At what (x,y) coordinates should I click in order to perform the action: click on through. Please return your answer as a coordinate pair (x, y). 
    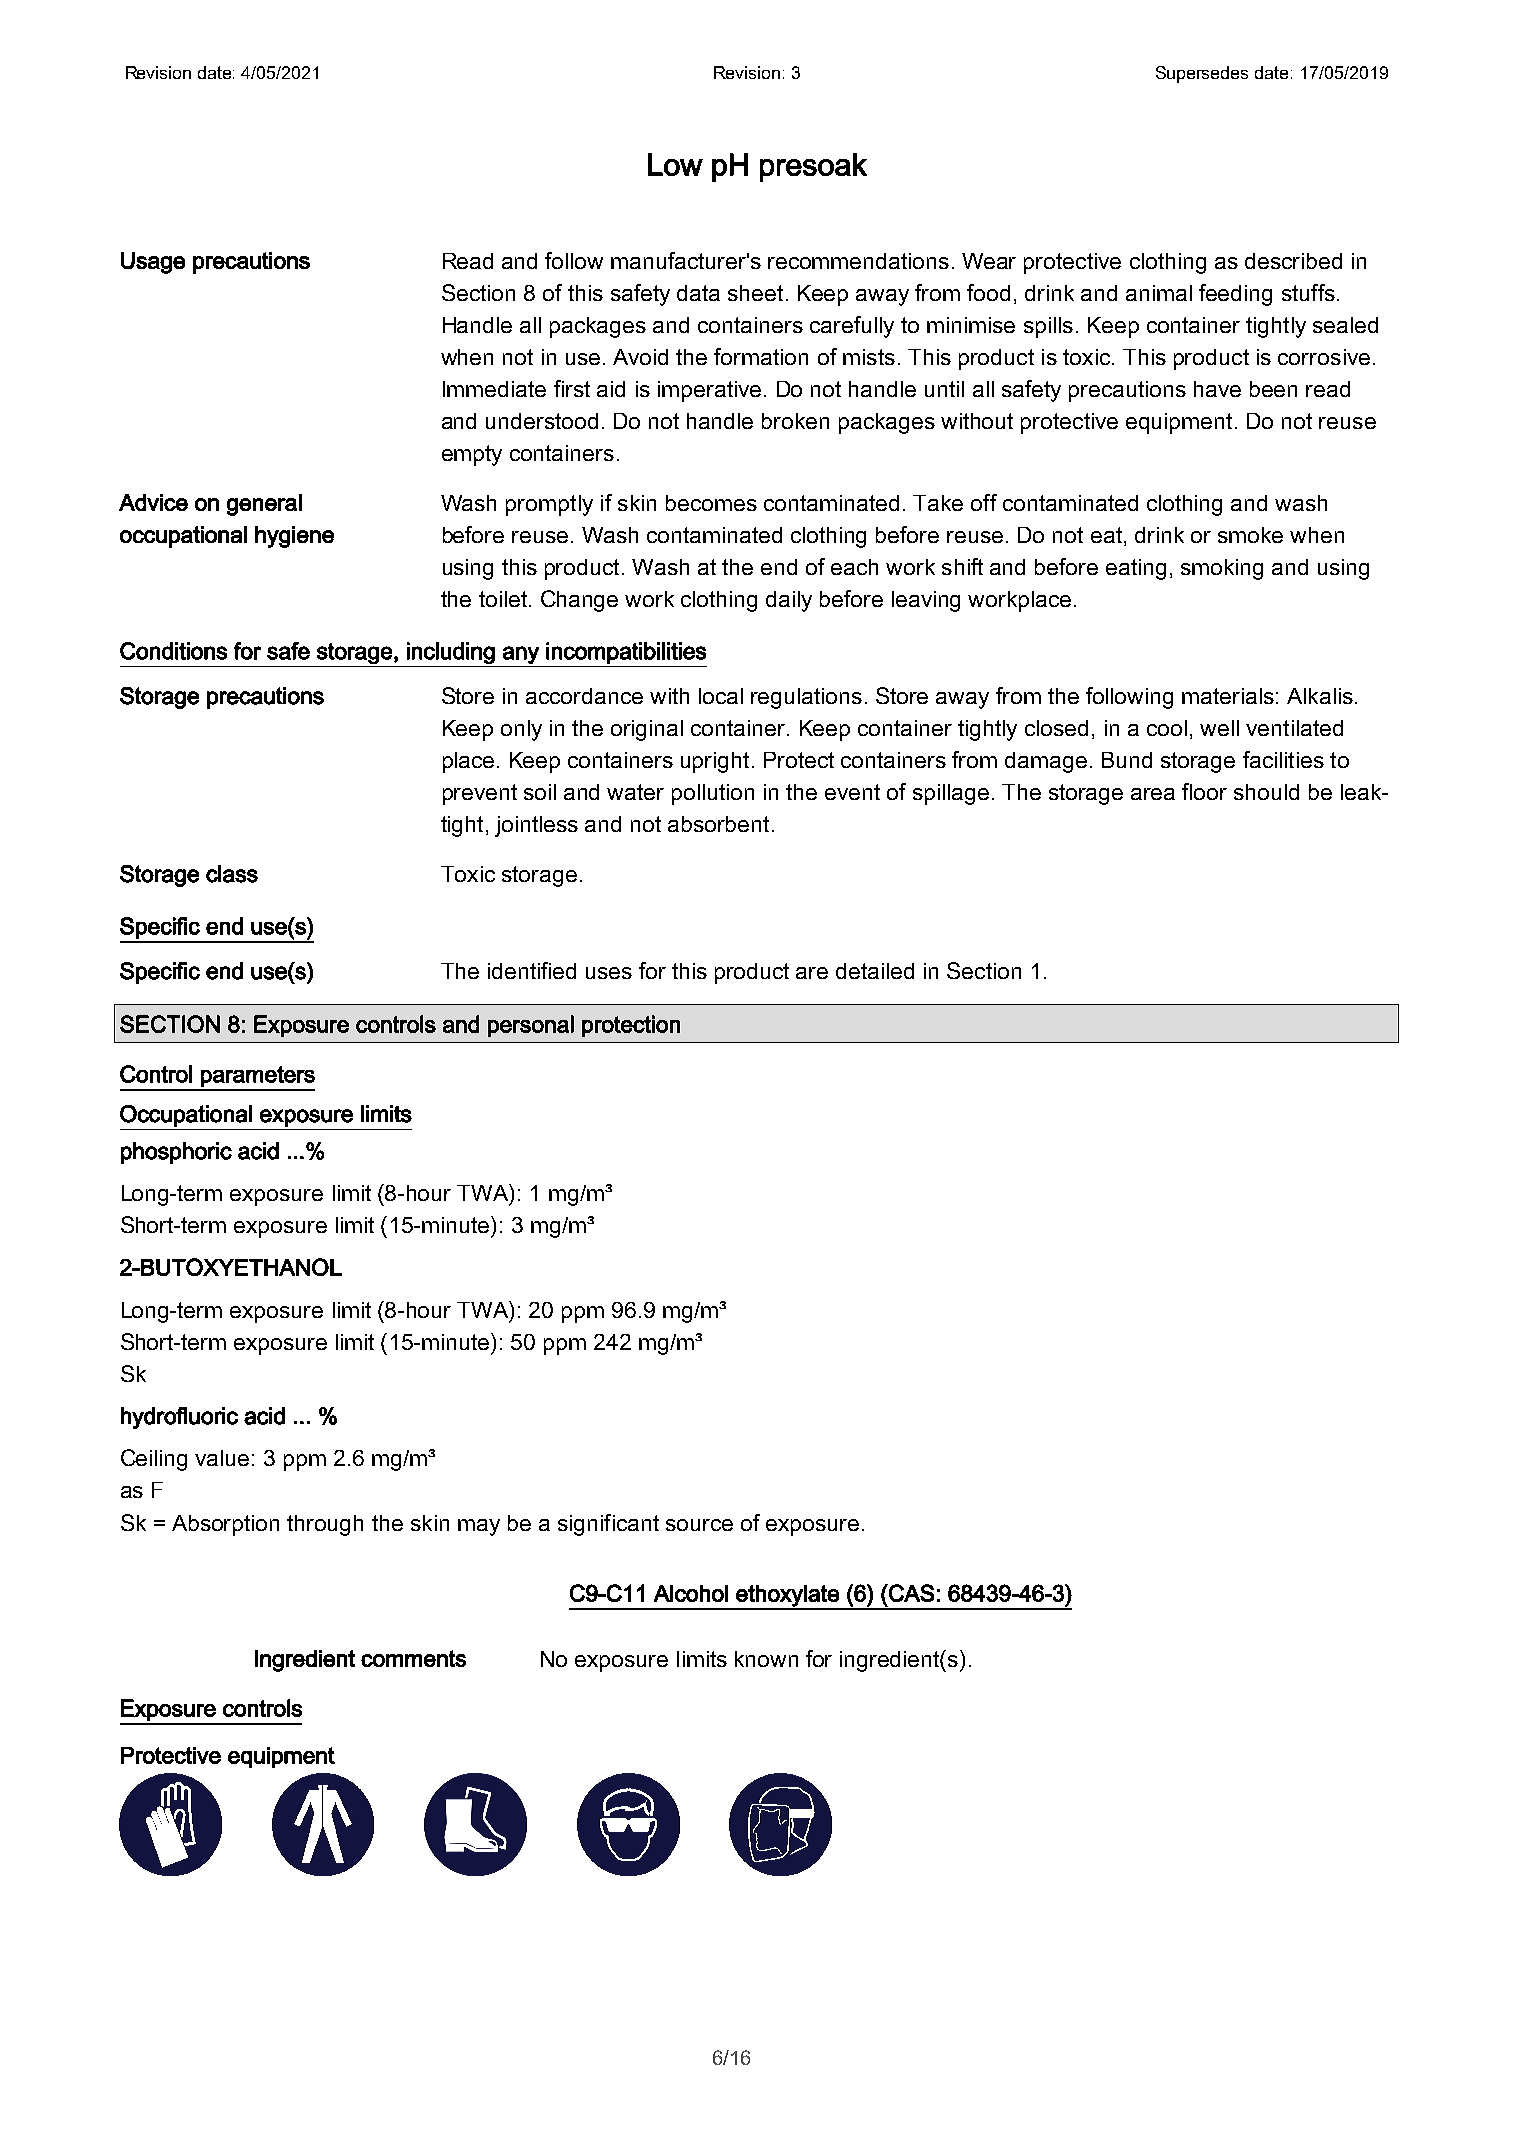
    Looking at the image, I should click on (325, 1525).
